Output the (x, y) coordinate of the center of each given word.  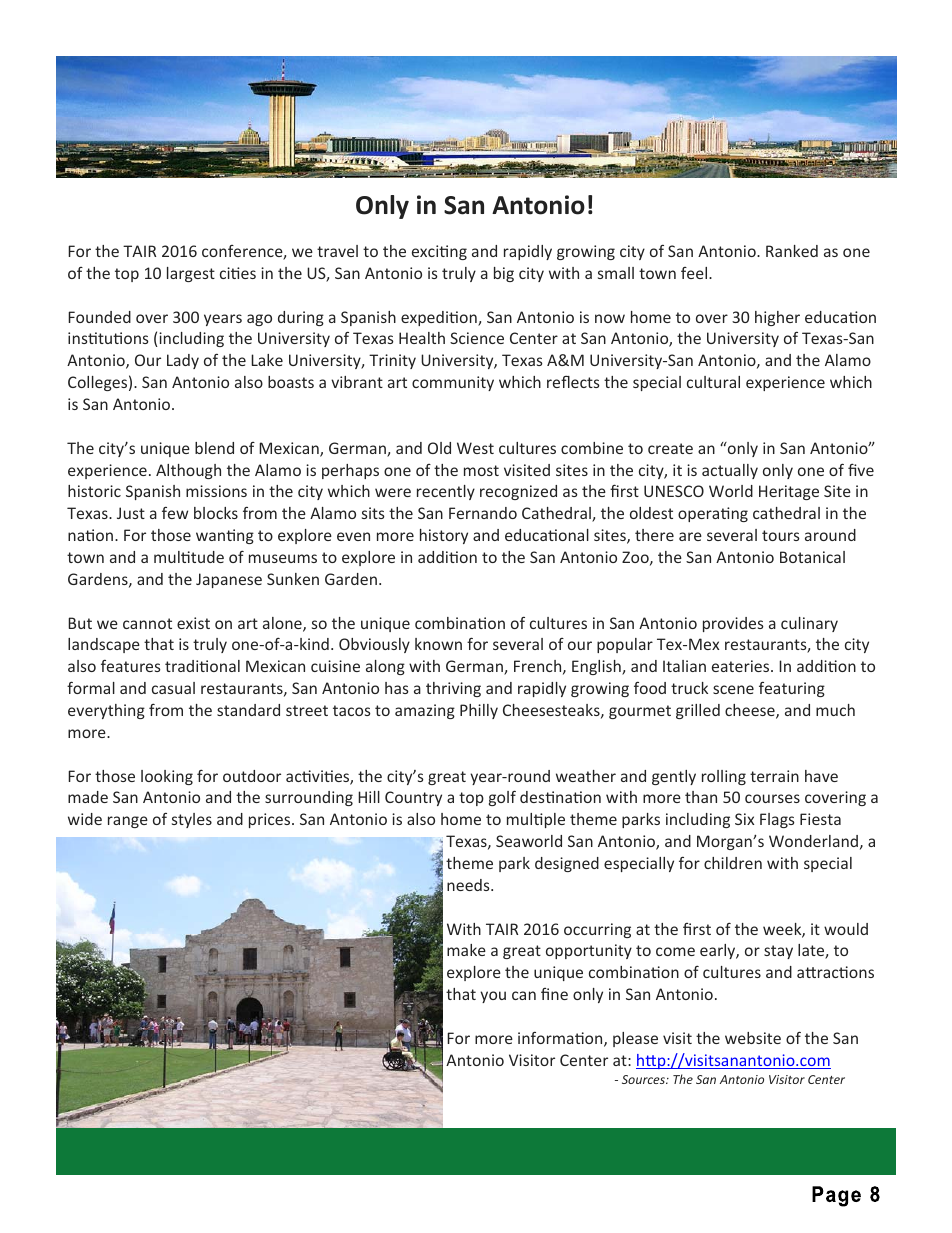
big (504, 274)
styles (192, 820)
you (493, 997)
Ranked (792, 251)
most (481, 470)
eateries (742, 666)
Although (188, 471)
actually (730, 471)
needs (469, 885)
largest (191, 274)
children (733, 863)
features (131, 666)
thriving (453, 689)
